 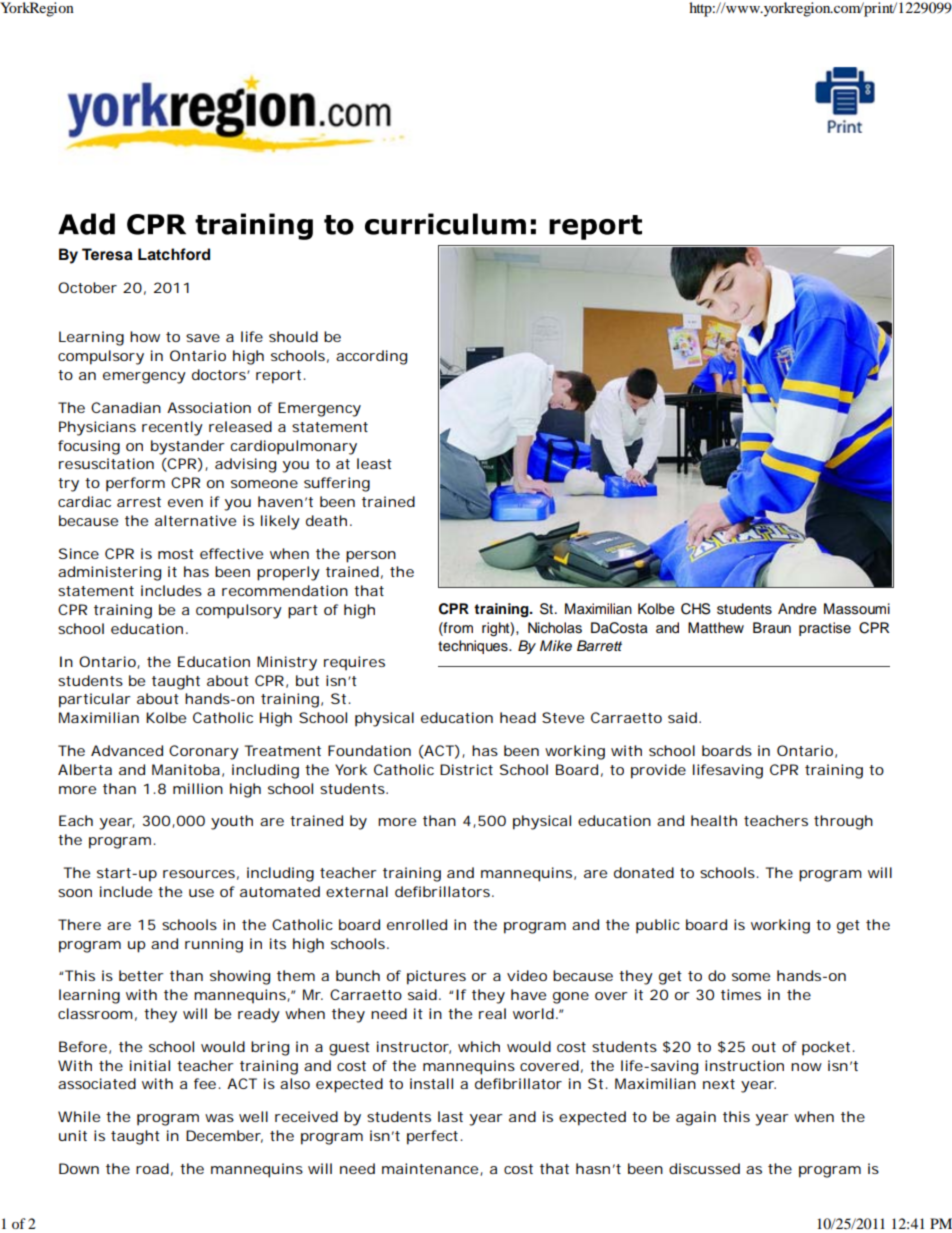 What do you see at coordinates (152, 1168) in the screenshot?
I see `road` at bounding box center [152, 1168].
